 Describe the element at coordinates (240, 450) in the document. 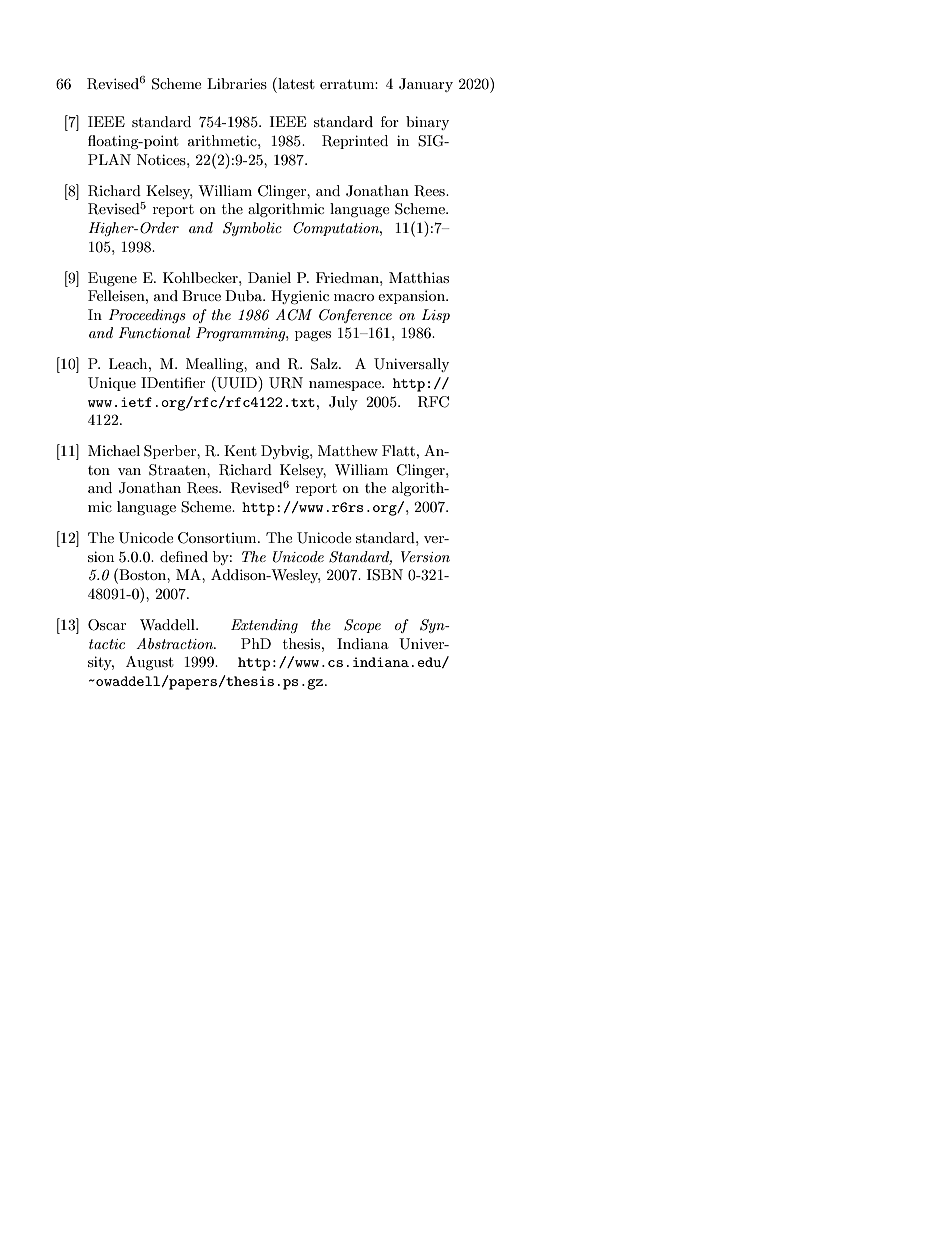

I see `Kent` at that location.
